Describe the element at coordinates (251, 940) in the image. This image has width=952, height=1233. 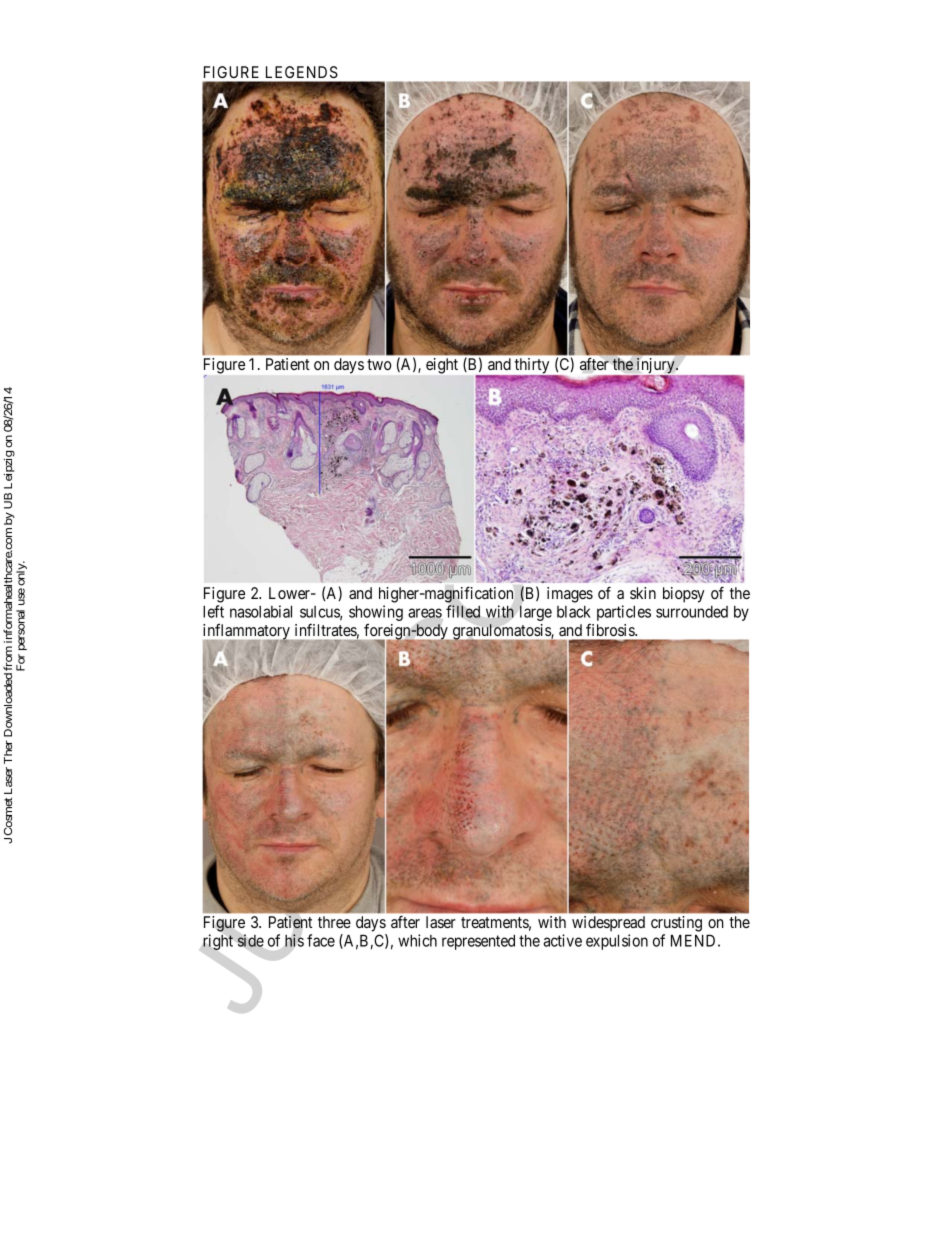
I see `side` at that location.
